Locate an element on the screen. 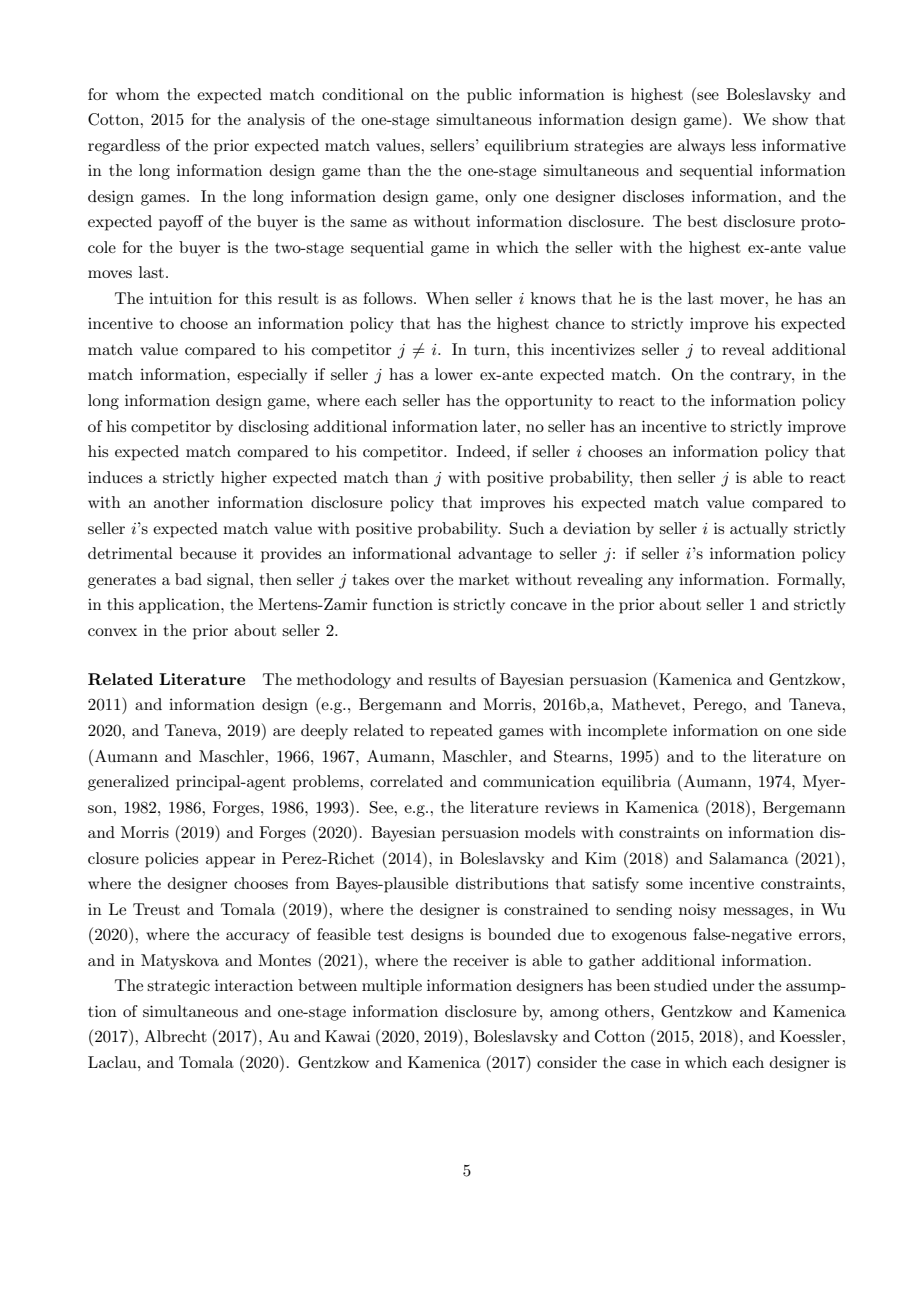  whom is located at coordinates (137, 94).
